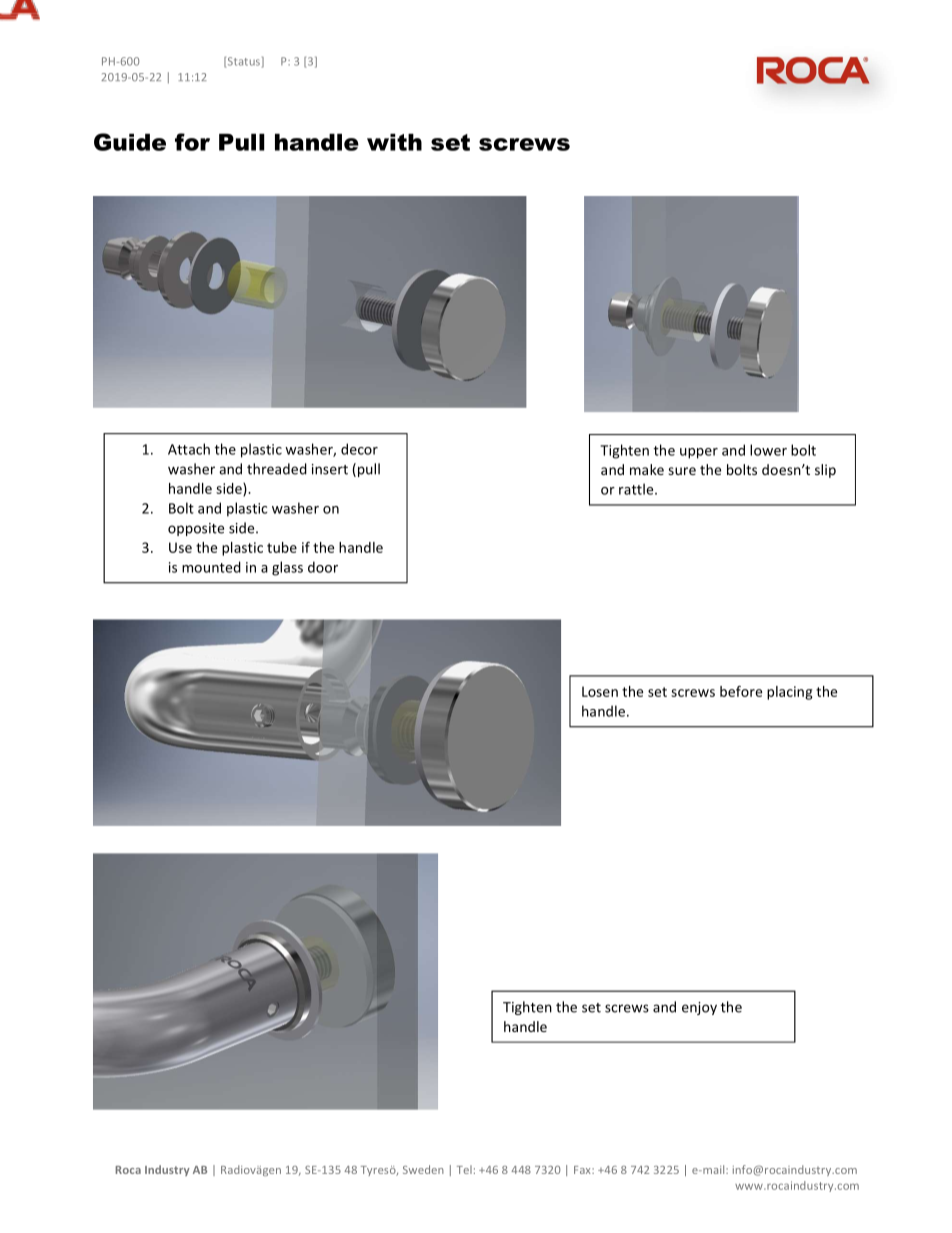 This document has width=952, height=1233. What do you see at coordinates (464, 1169) in the document?
I see `Tel` at bounding box center [464, 1169].
